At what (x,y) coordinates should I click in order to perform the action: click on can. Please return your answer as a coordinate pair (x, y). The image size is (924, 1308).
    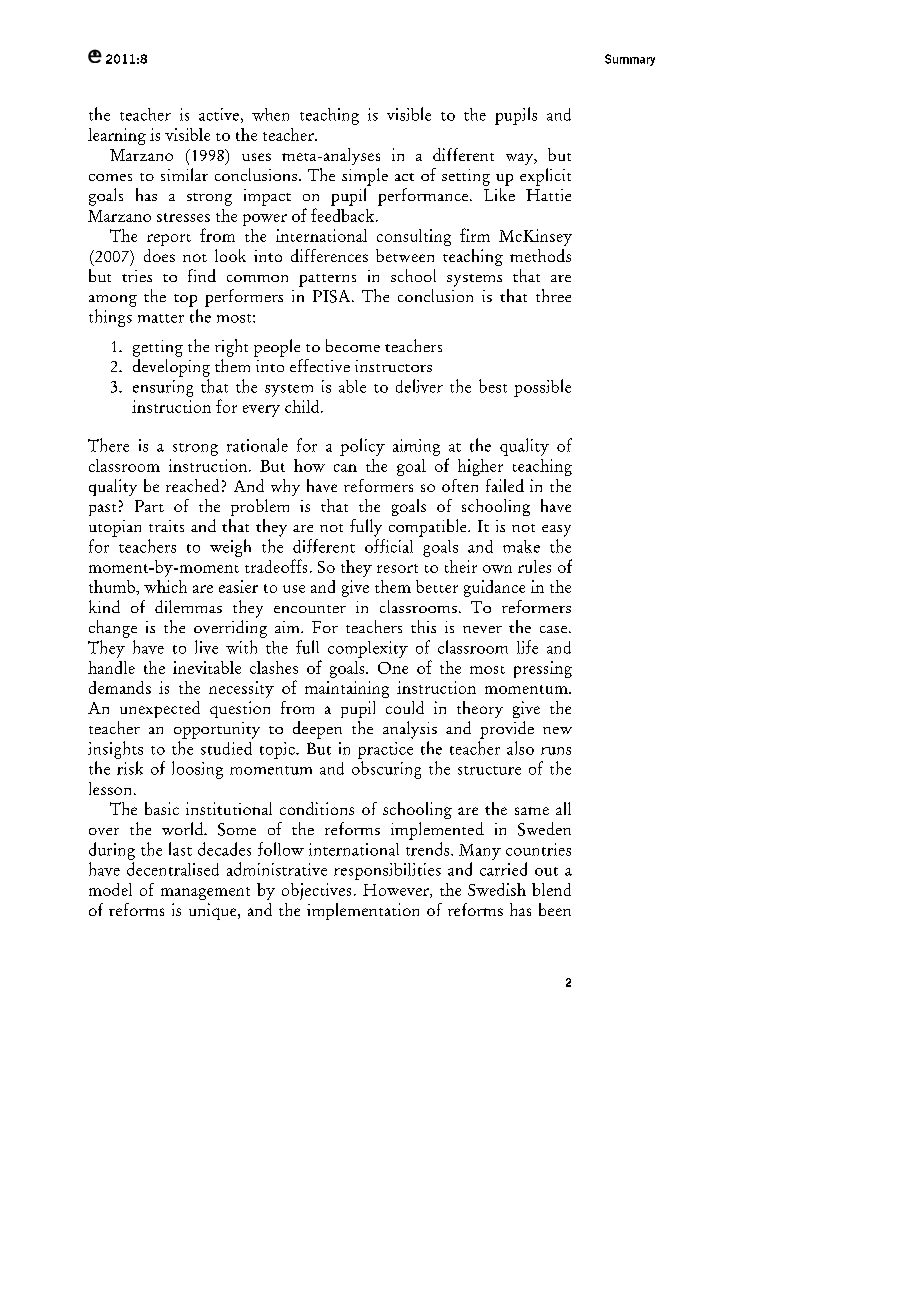
    Looking at the image, I should click on (345, 468).
